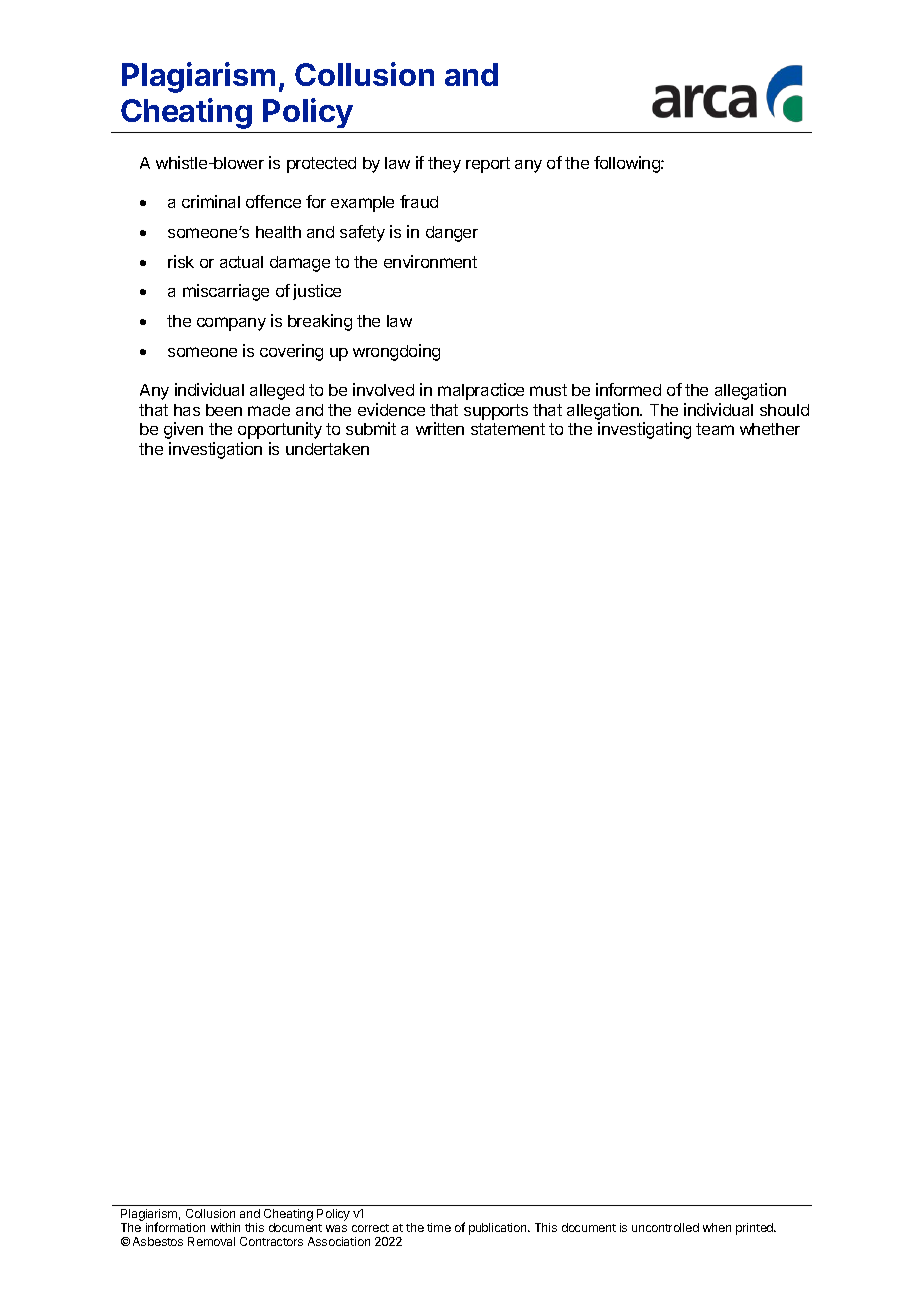  Describe the element at coordinates (215, 450) in the screenshot. I see `investigation` at that location.
